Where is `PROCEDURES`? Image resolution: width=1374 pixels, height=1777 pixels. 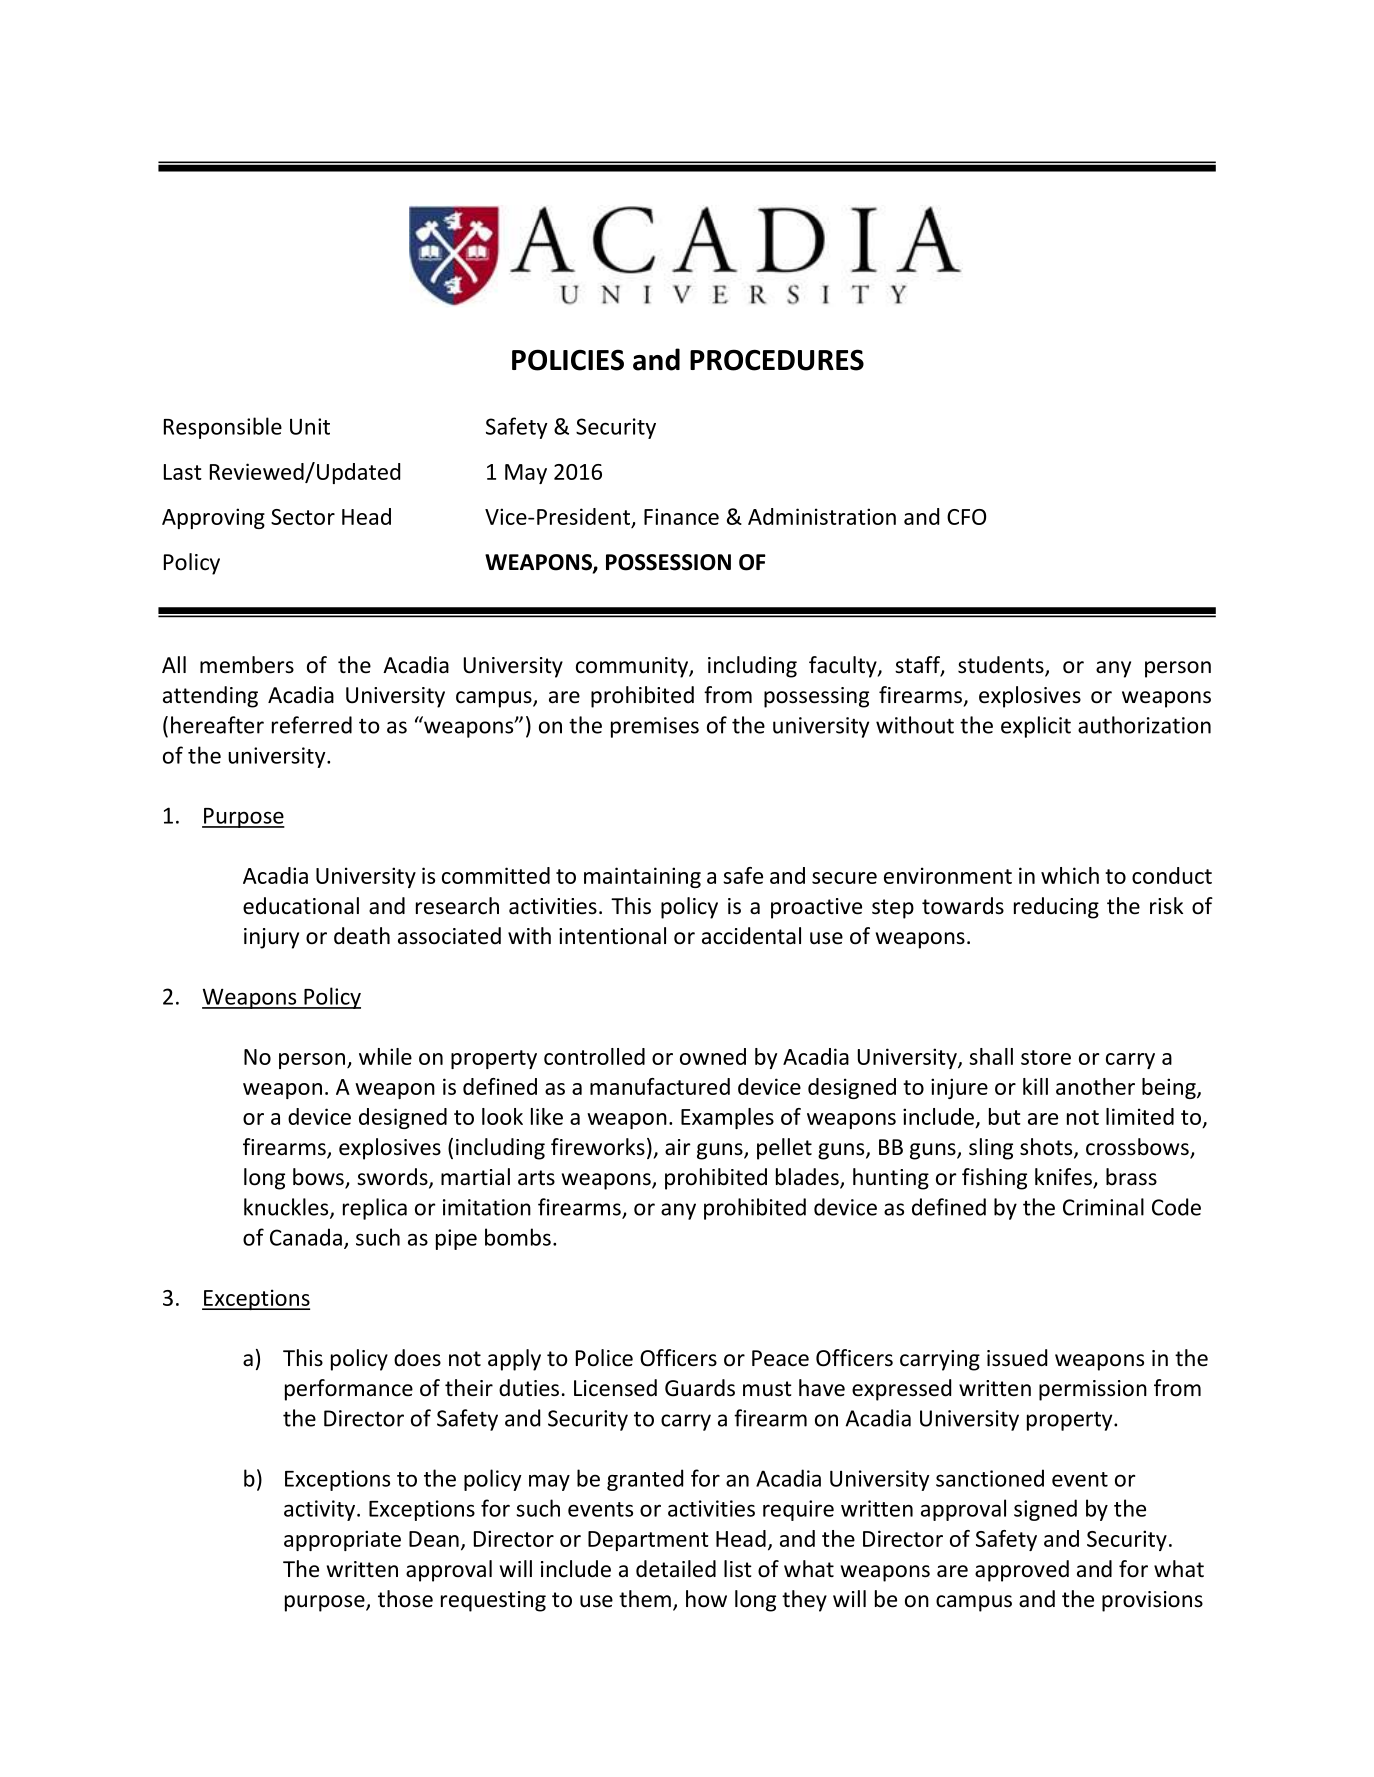 PROCEDURES is located at coordinates (777, 360).
